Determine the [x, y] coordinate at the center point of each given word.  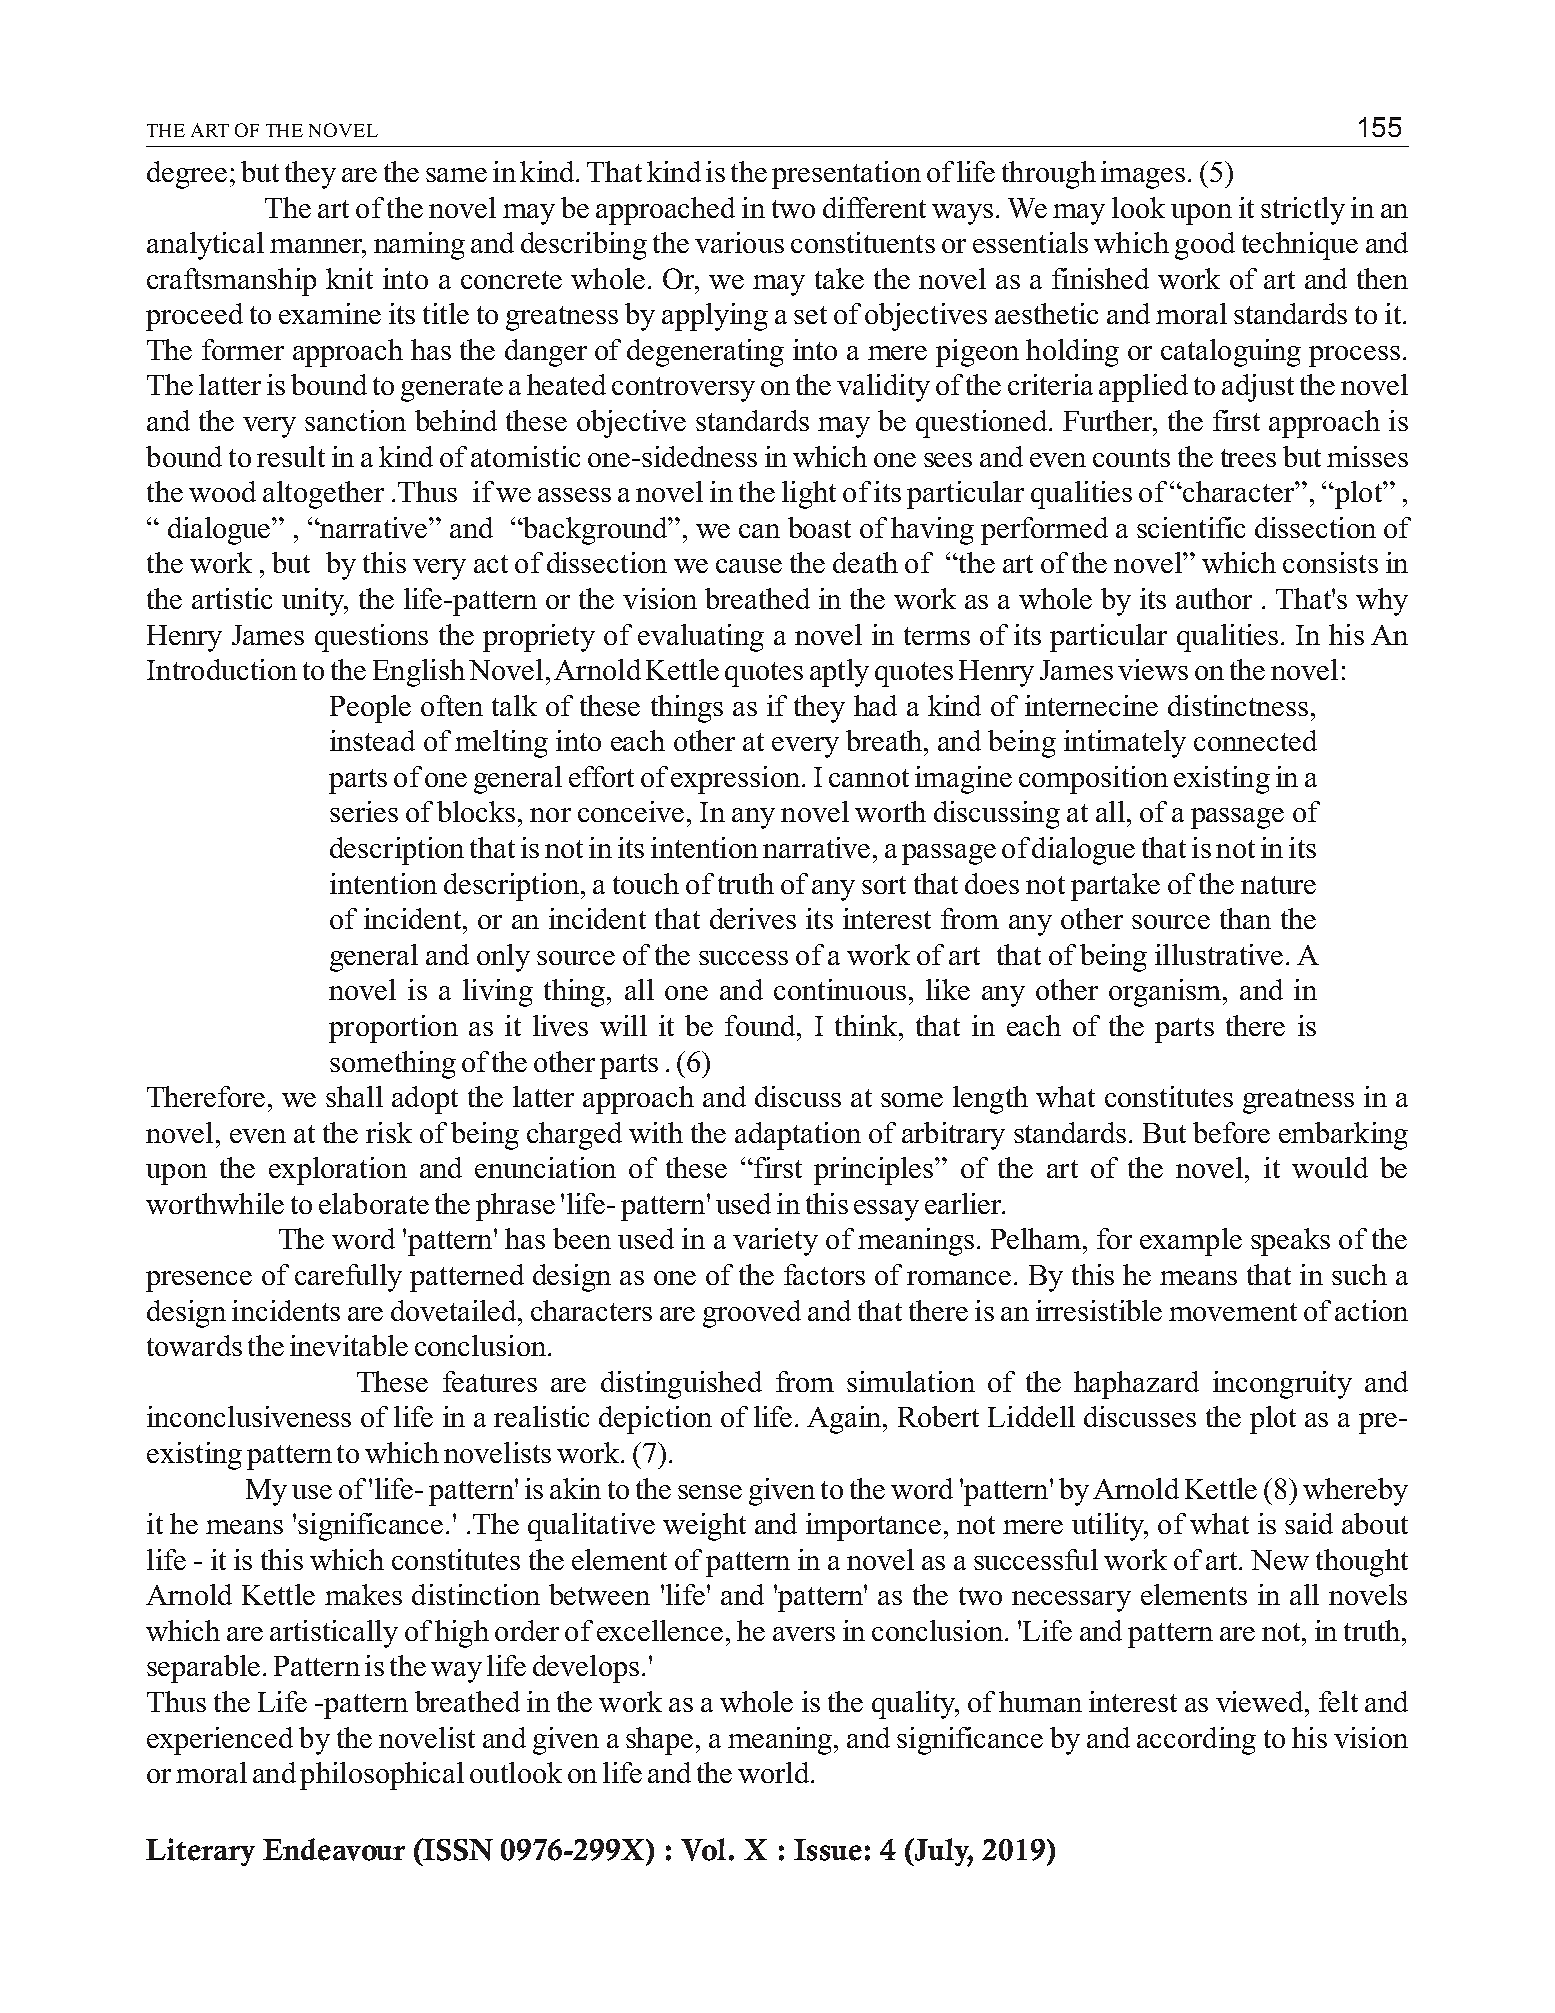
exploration [338, 1171]
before [1231, 1132]
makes [363, 1594]
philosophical [382, 1776]
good [1205, 246]
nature [1278, 885]
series [364, 811]
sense [710, 1492]
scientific [1191, 527]
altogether [323, 495]
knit [349, 278]
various [739, 242]
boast [819, 527]
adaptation [798, 1136]
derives [753, 918]
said [1309, 1523]
